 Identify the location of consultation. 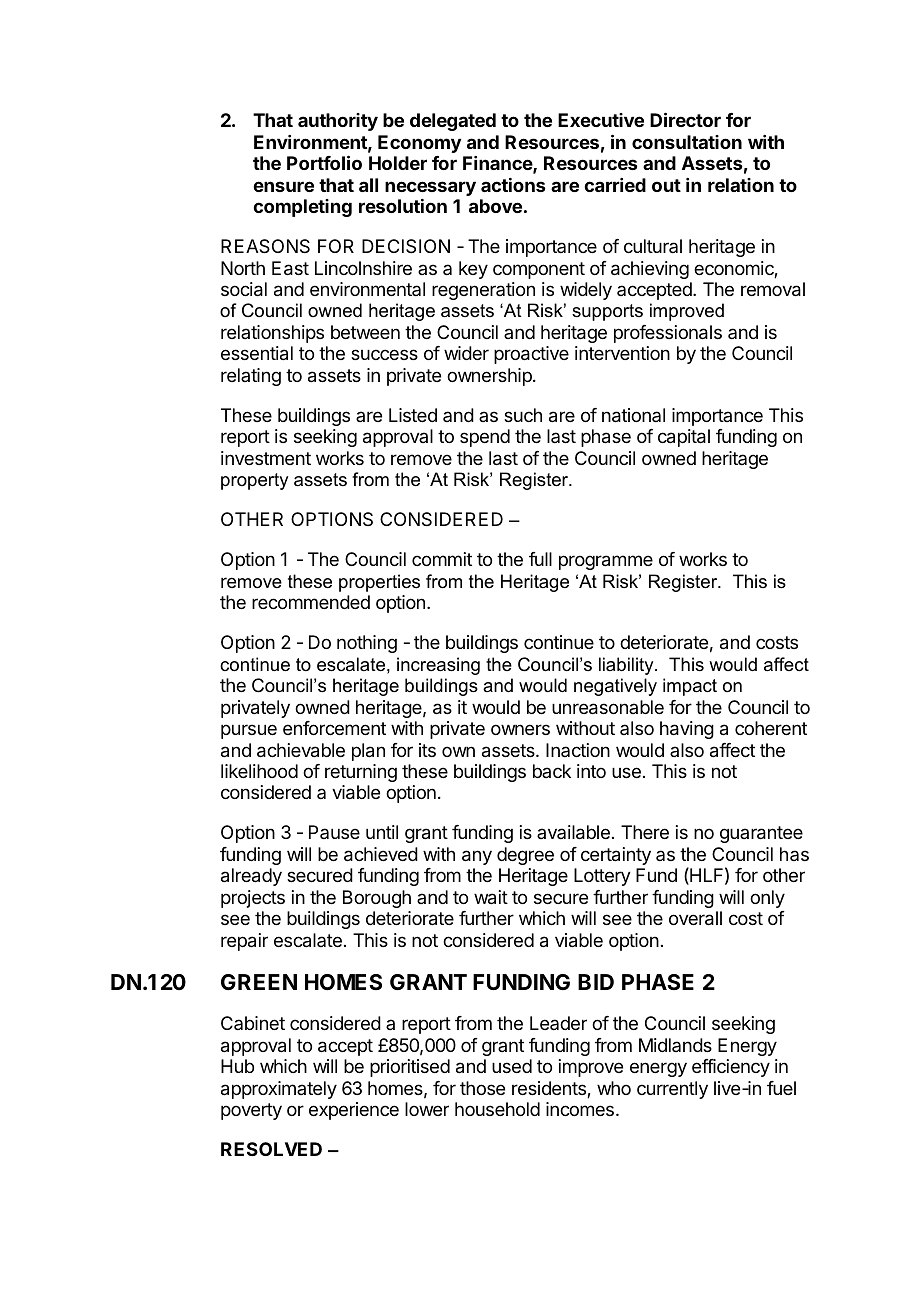
(687, 142).
